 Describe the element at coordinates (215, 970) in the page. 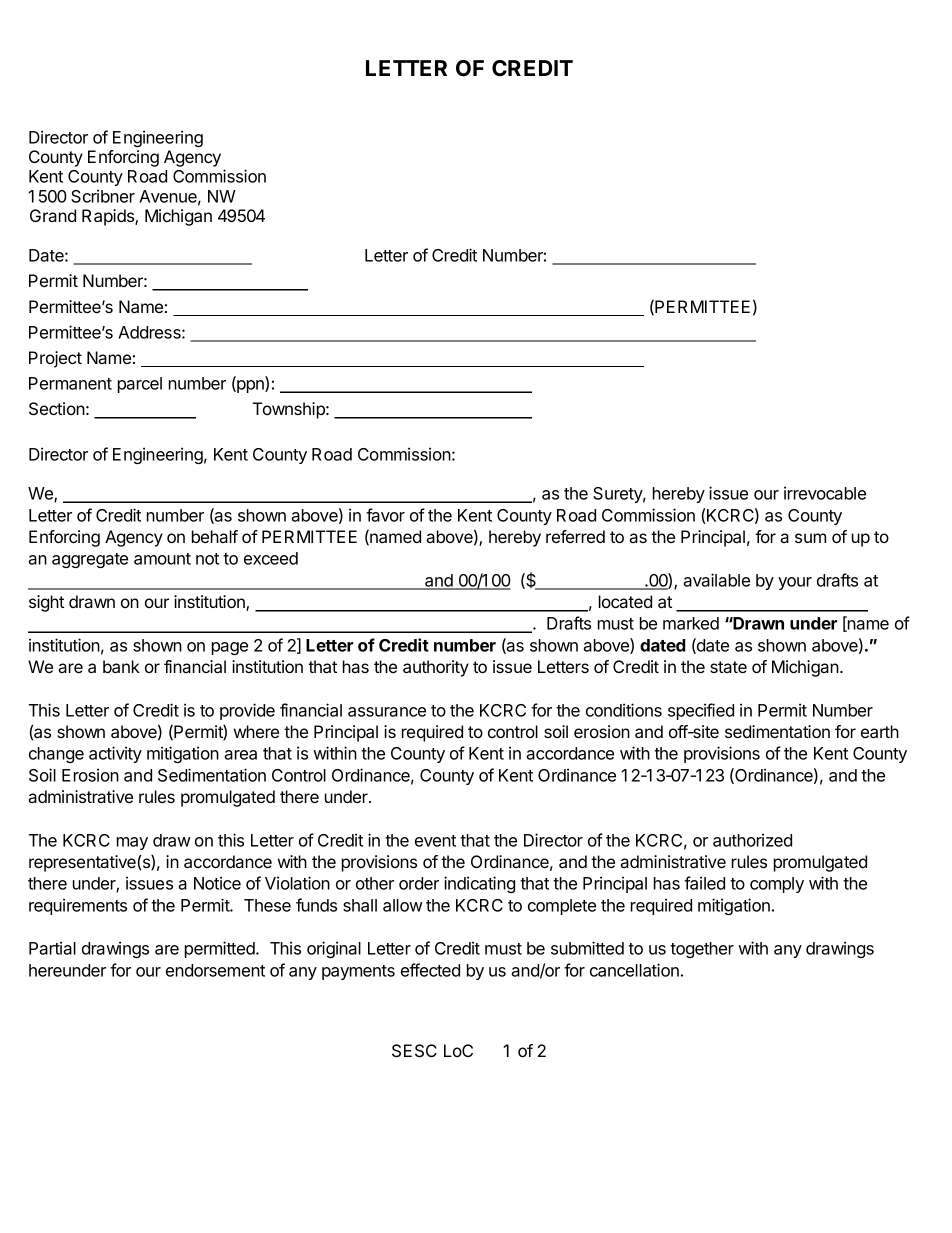

I see `endorsement` at that location.
